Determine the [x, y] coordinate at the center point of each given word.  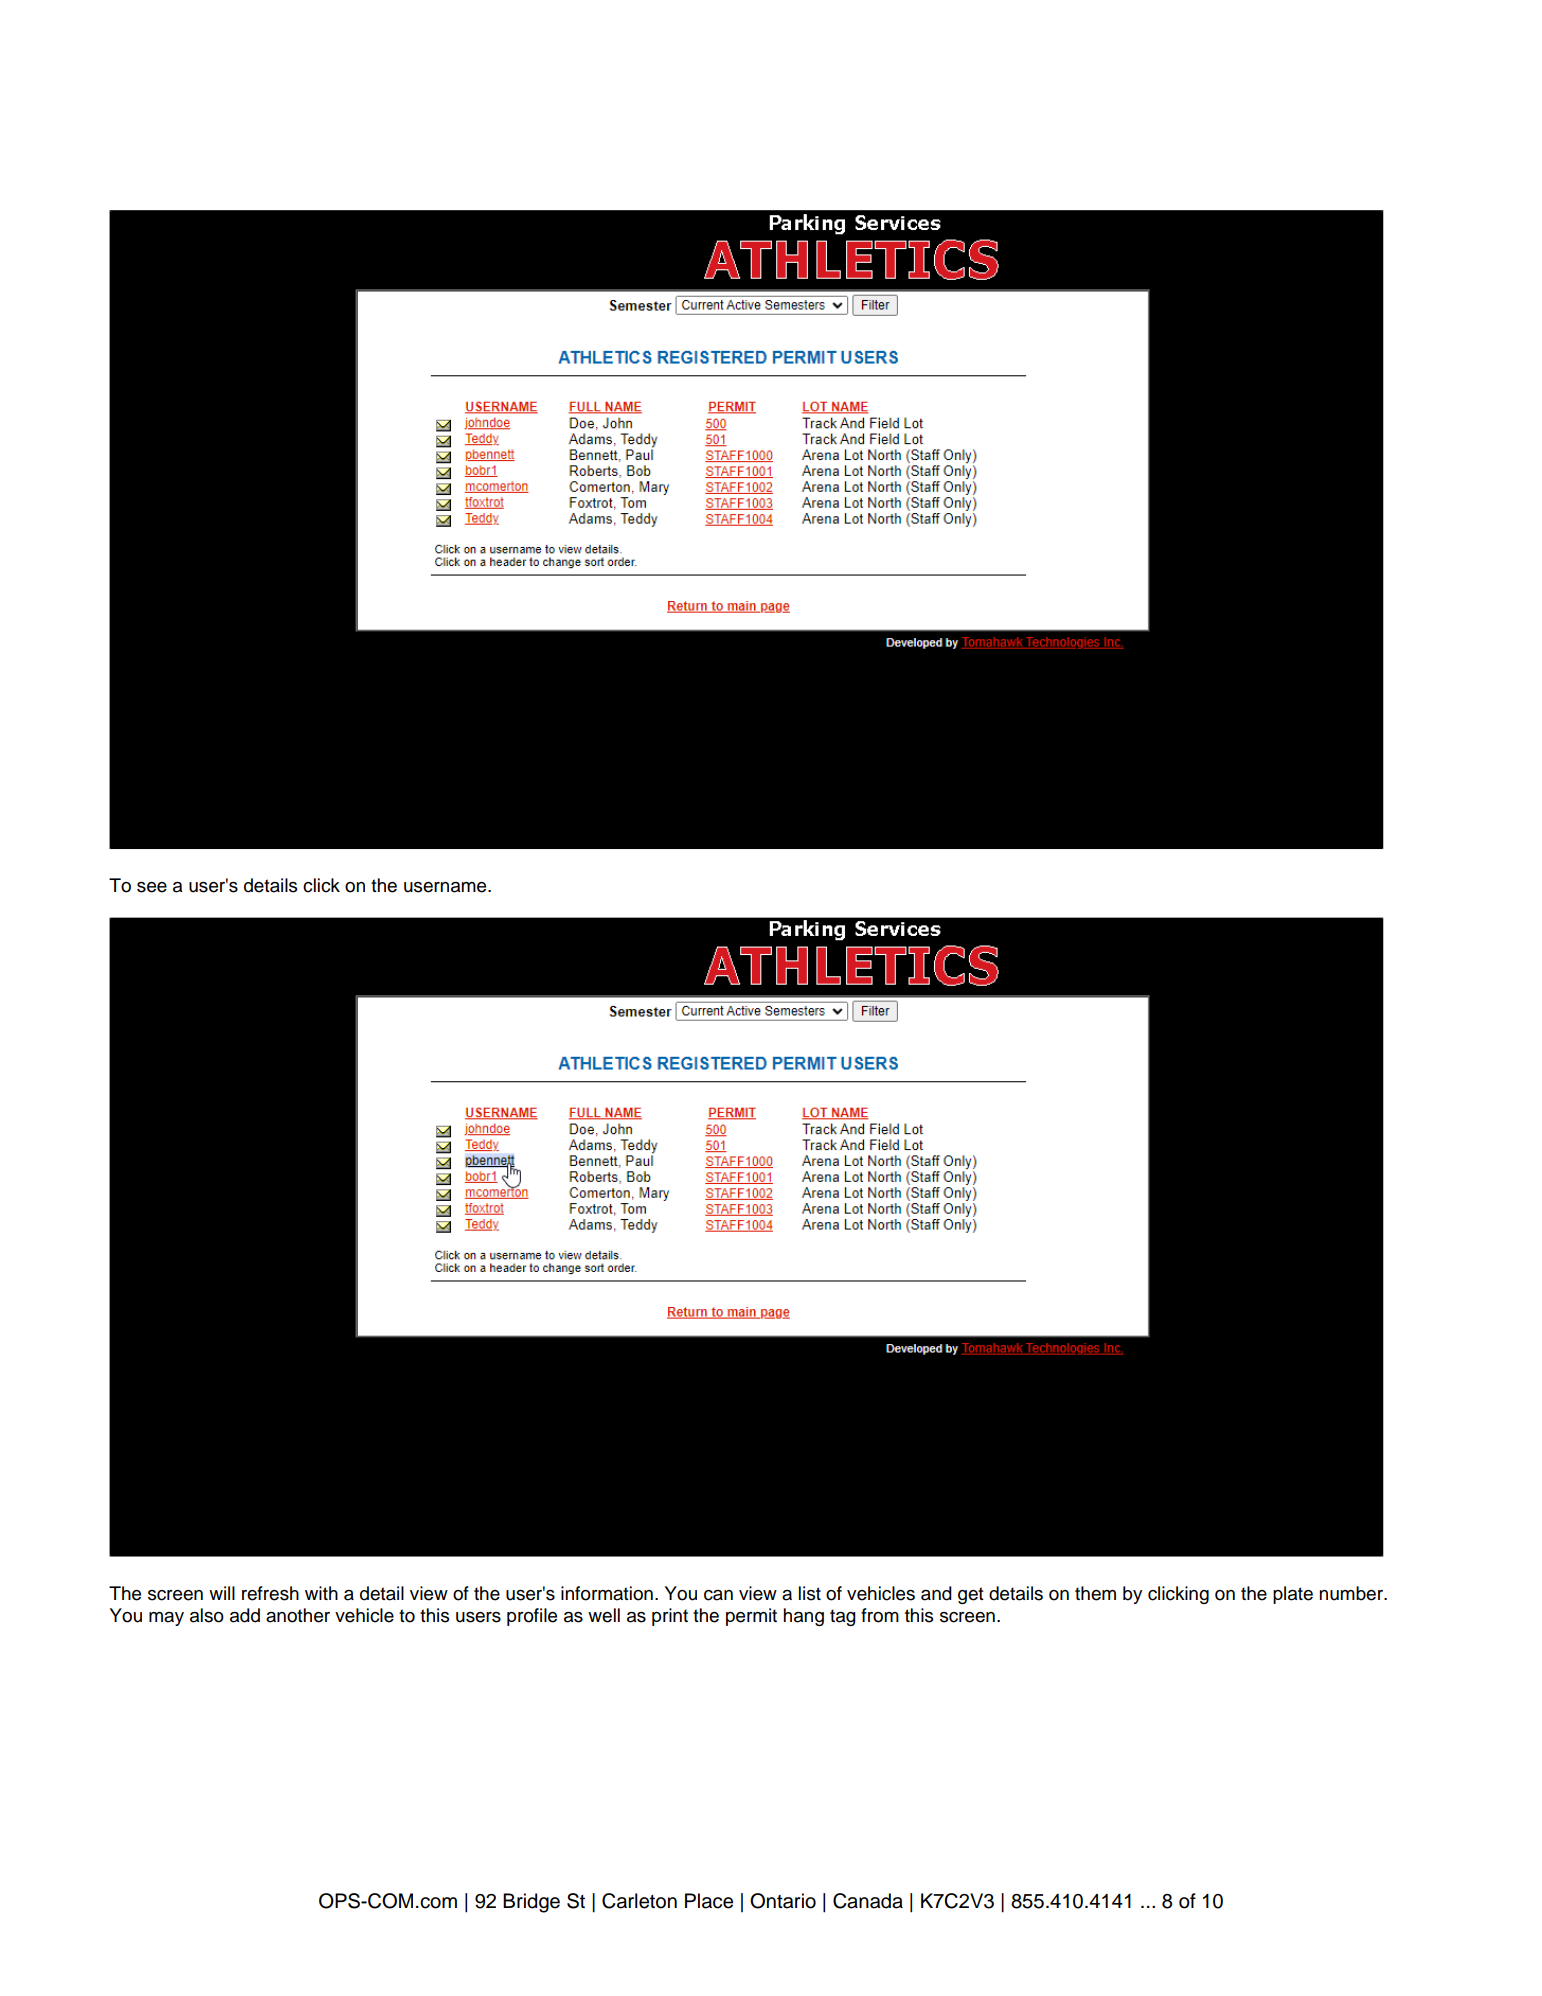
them [1095, 1593]
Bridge [531, 1903]
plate [1293, 1595]
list [810, 1593]
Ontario [783, 1901]
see [152, 887]
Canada [868, 1901]
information [607, 1593]
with [321, 1593]
